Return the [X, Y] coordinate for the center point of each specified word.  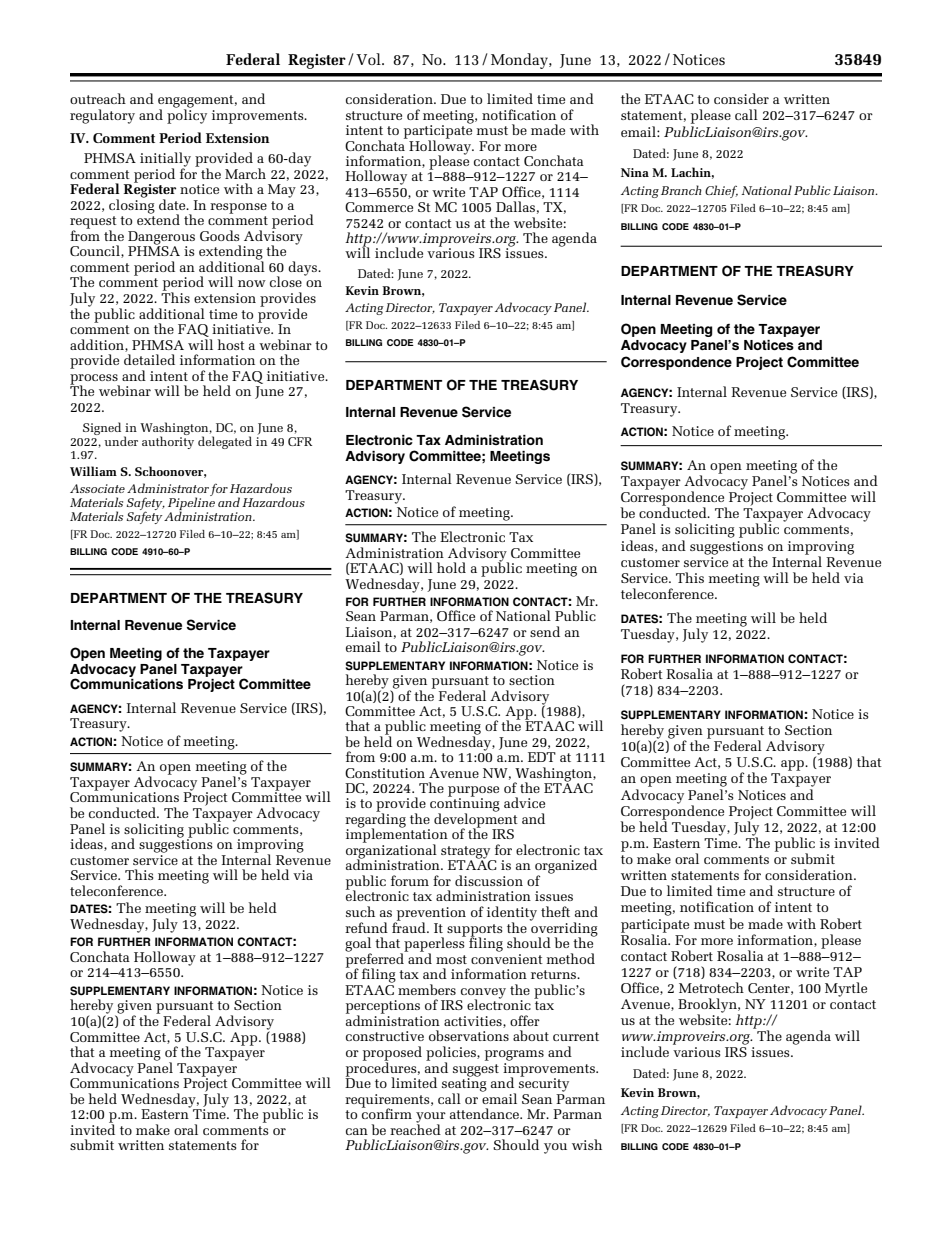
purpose [473, 792]
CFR [300, 441]
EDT [542, 757]
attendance [485, 1113]
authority [168, 441]
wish [587, 1144]
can [357, 1131]
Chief [721, 191]
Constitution [385, 773]
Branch [681, 190]
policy [187, 115]
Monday [520, 61]
